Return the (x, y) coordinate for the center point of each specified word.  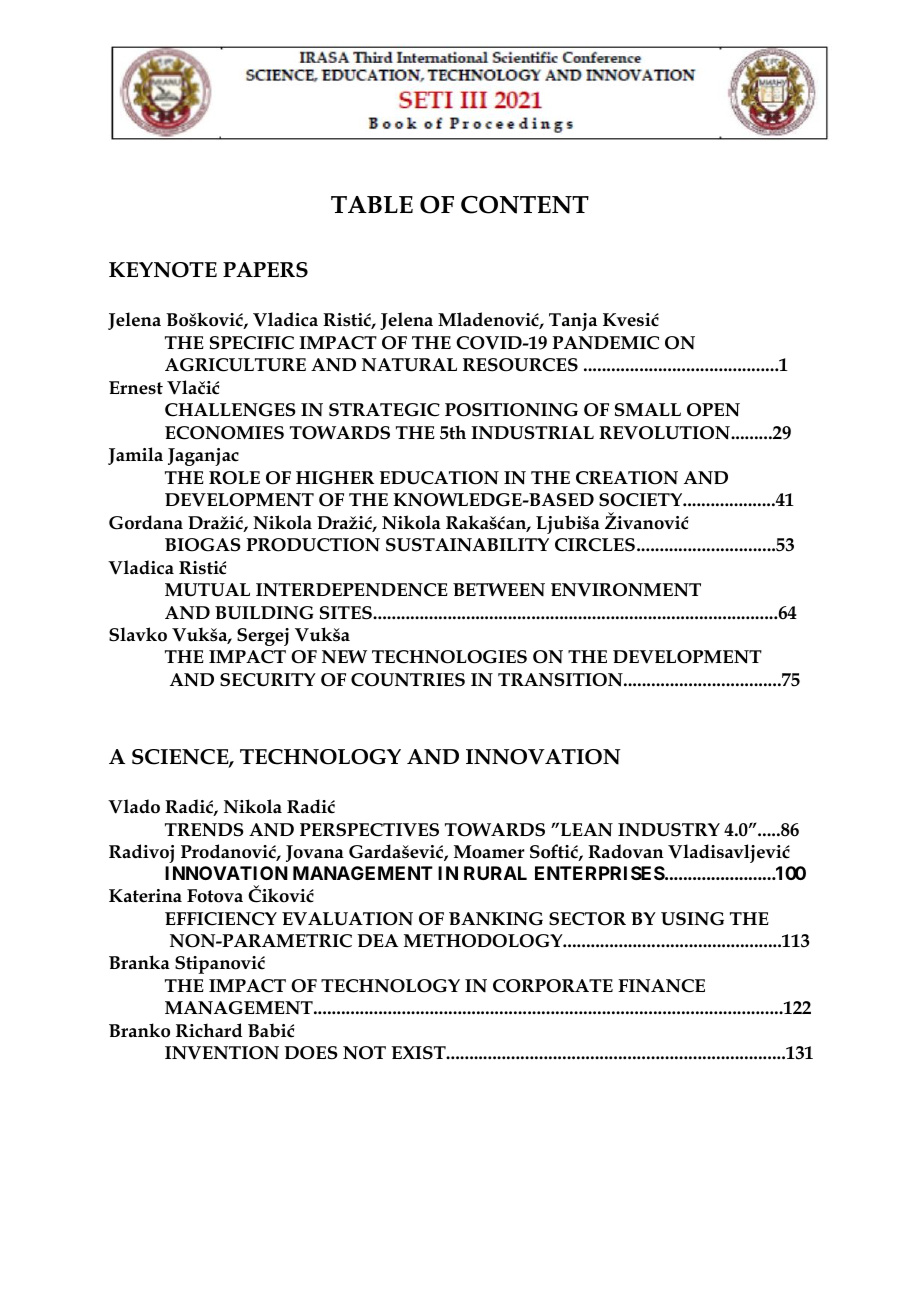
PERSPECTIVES (369, 830)
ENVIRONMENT (626, 590)
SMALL (648, 410)
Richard (209, 1030)
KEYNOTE (163, 270)
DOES (311, 1053)
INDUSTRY (669, 830)
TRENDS (204, 830)
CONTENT (525, 205)
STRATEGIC (384, 410)
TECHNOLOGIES (449, 657)
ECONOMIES (224, 433)
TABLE (372, 204)
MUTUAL (207, 590)
